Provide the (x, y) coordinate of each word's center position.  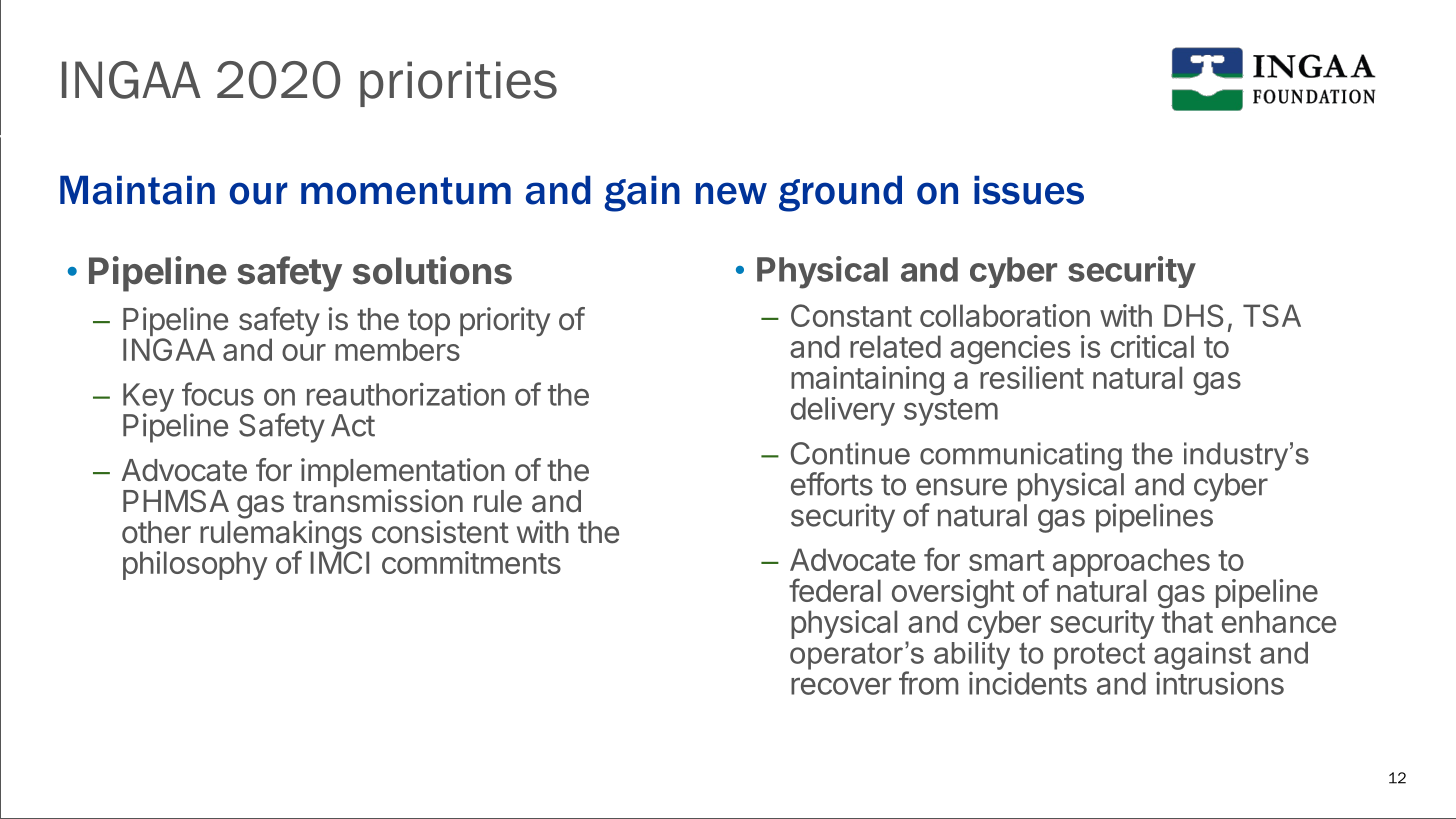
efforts (832, 484)
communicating (1021, 457)
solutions (432, 270)
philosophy (195, 565)
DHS (1193, 315)
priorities (458, 84)
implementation (403, 474)
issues (1029, 190)
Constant (851, 315)
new (731, 193)
